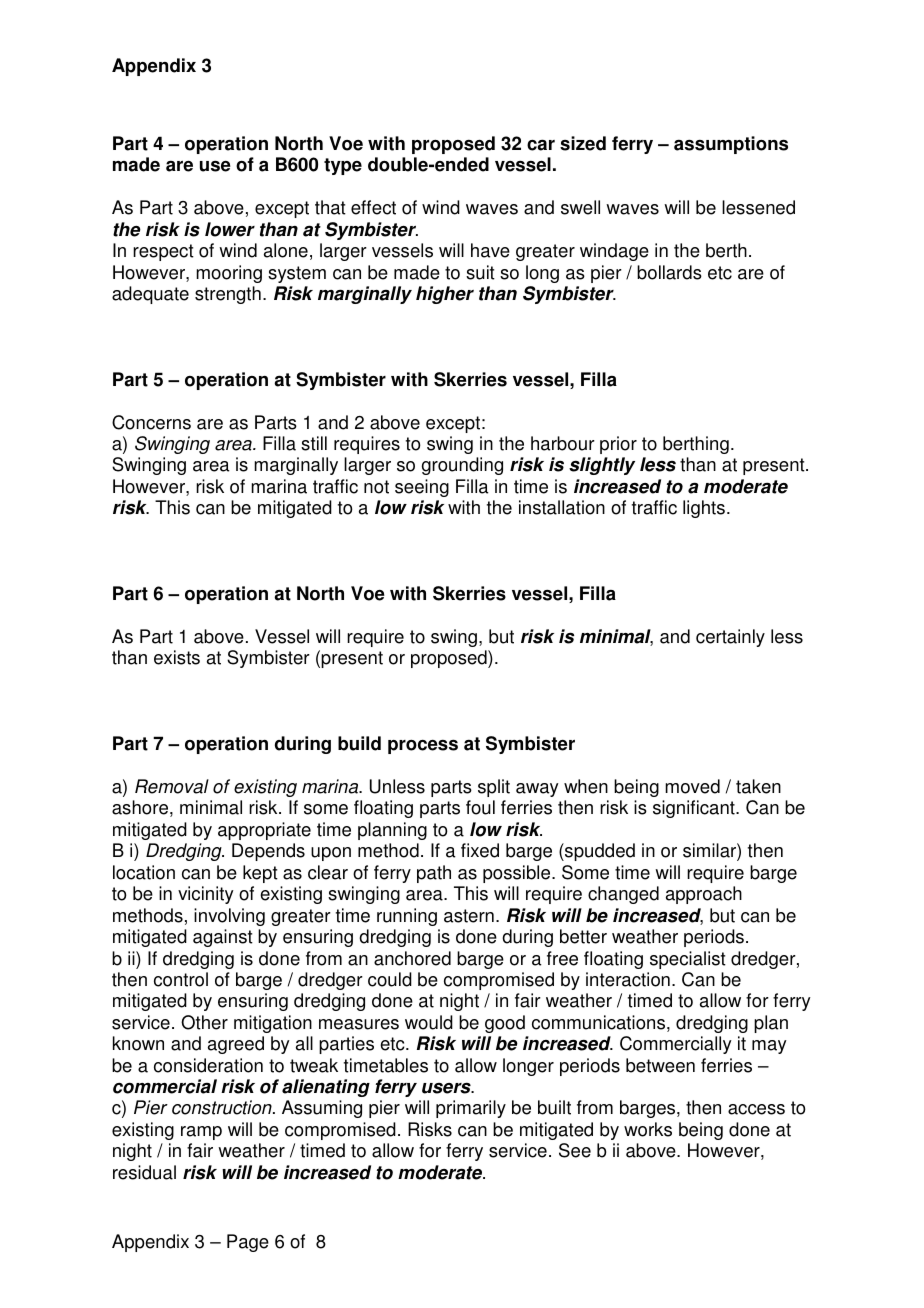 This image has width=924, height=1308. What do you see at coordinates (730, 638) in the image?
I see `certainly` at bounding box center [730, 638].
